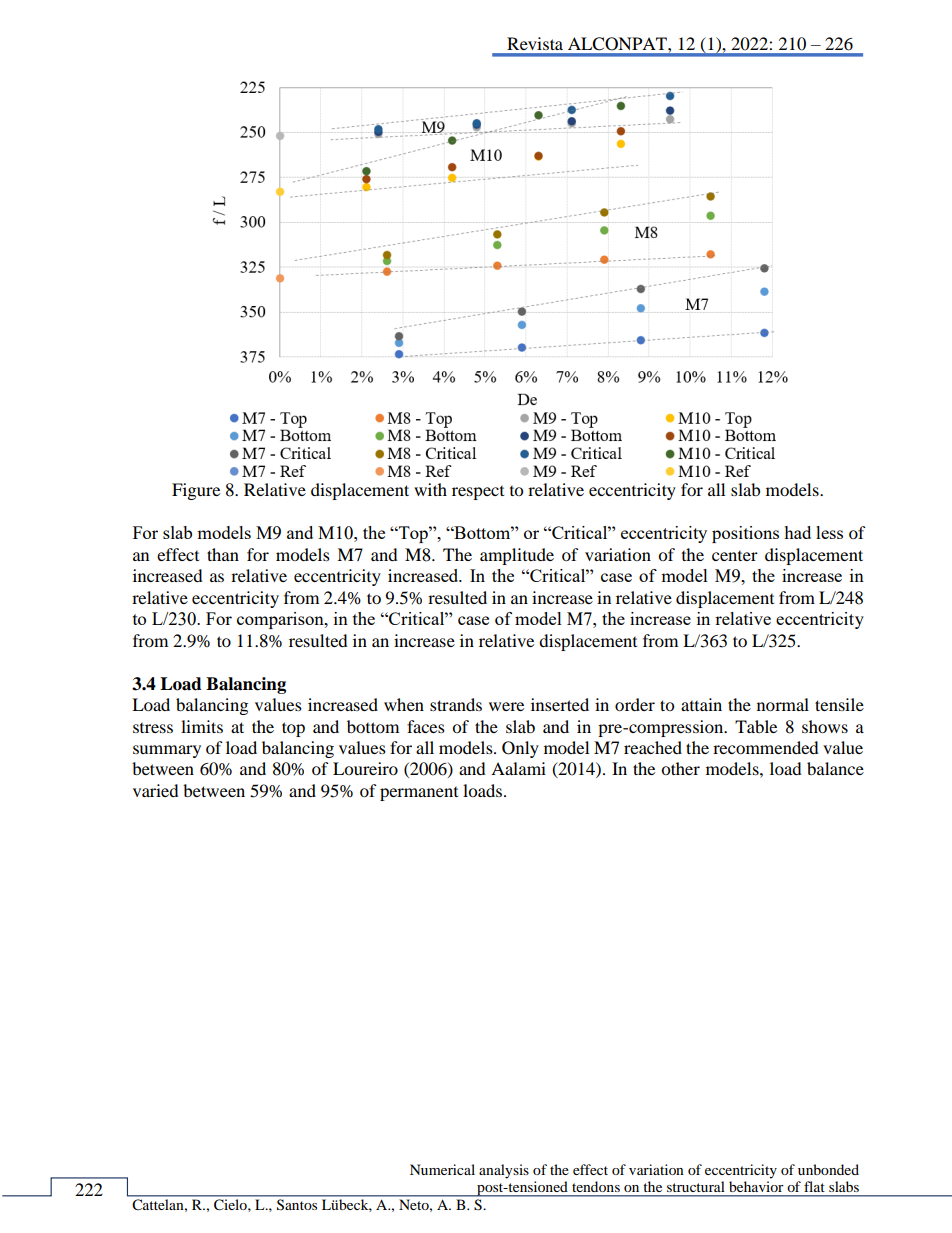  What do you see at coordinates (745, 534) in the image?
I see `positions` at bounding box center [745, 534].
